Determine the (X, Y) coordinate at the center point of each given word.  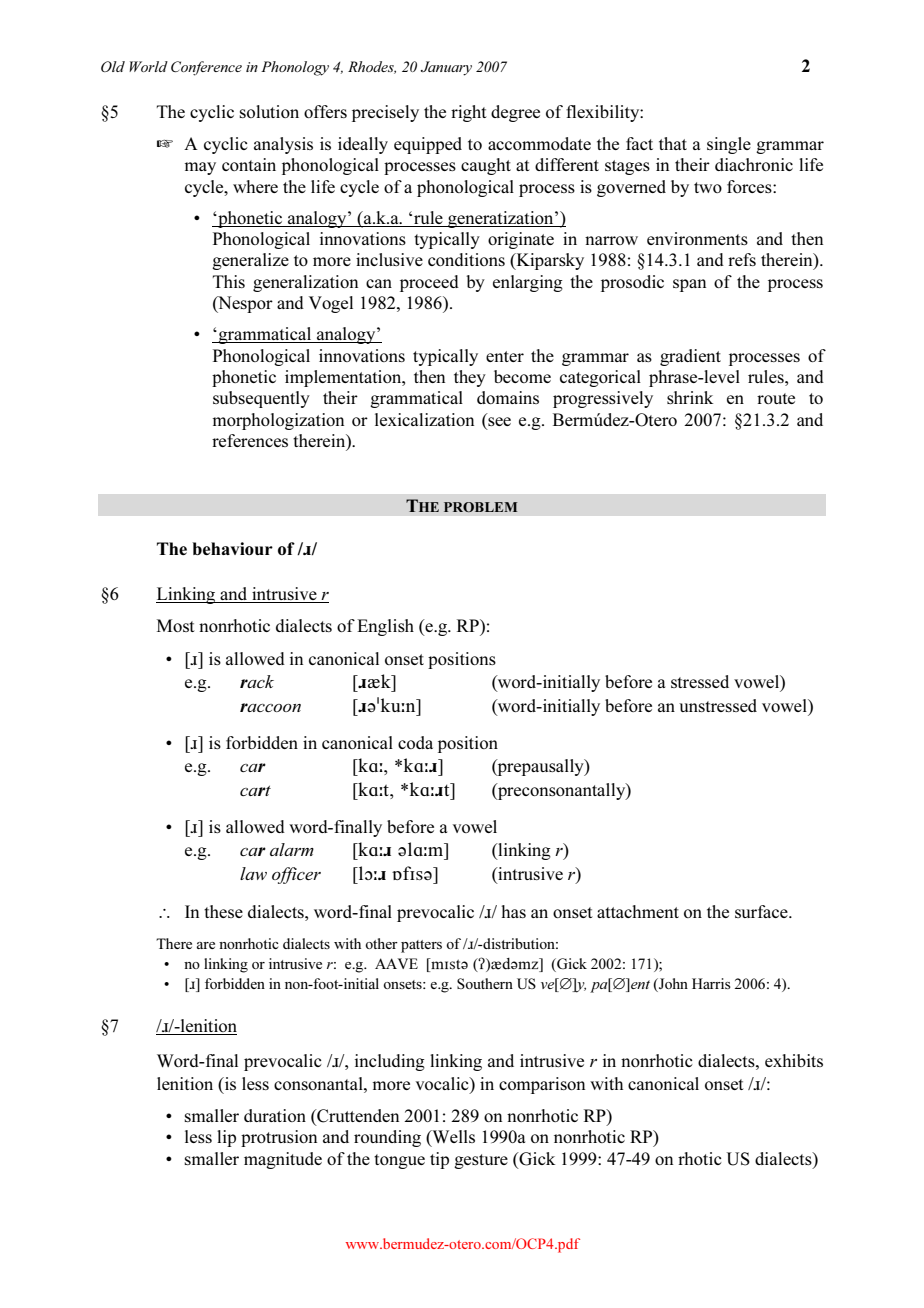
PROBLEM (480, 507)
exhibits (794, 1060)
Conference (206, 68)
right (469, 113)
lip (226, 1138)
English (385, 627)
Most (176, 625)
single (729, 145)
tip (439, 1160)
